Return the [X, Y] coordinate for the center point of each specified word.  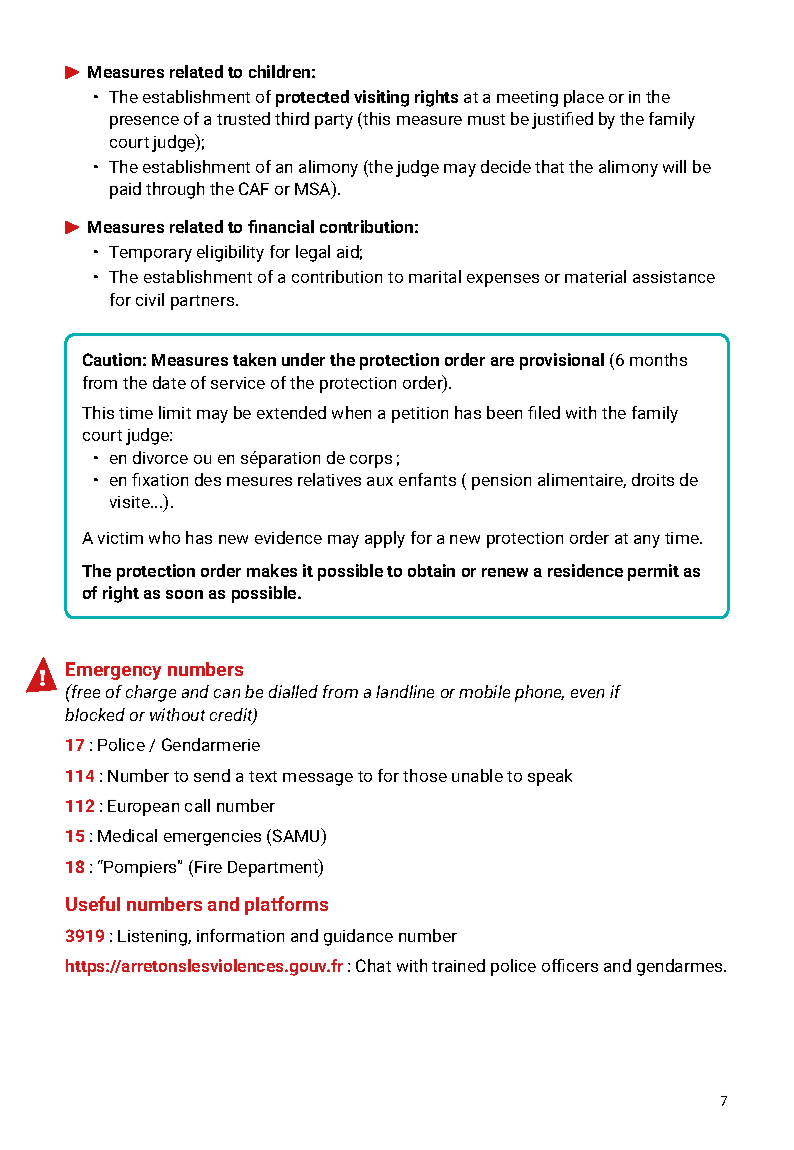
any [647, 541]
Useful [93, 903]
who [164, 537]
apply [385, 539]
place [584, 98]
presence [144, 122]
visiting [381, 98]
